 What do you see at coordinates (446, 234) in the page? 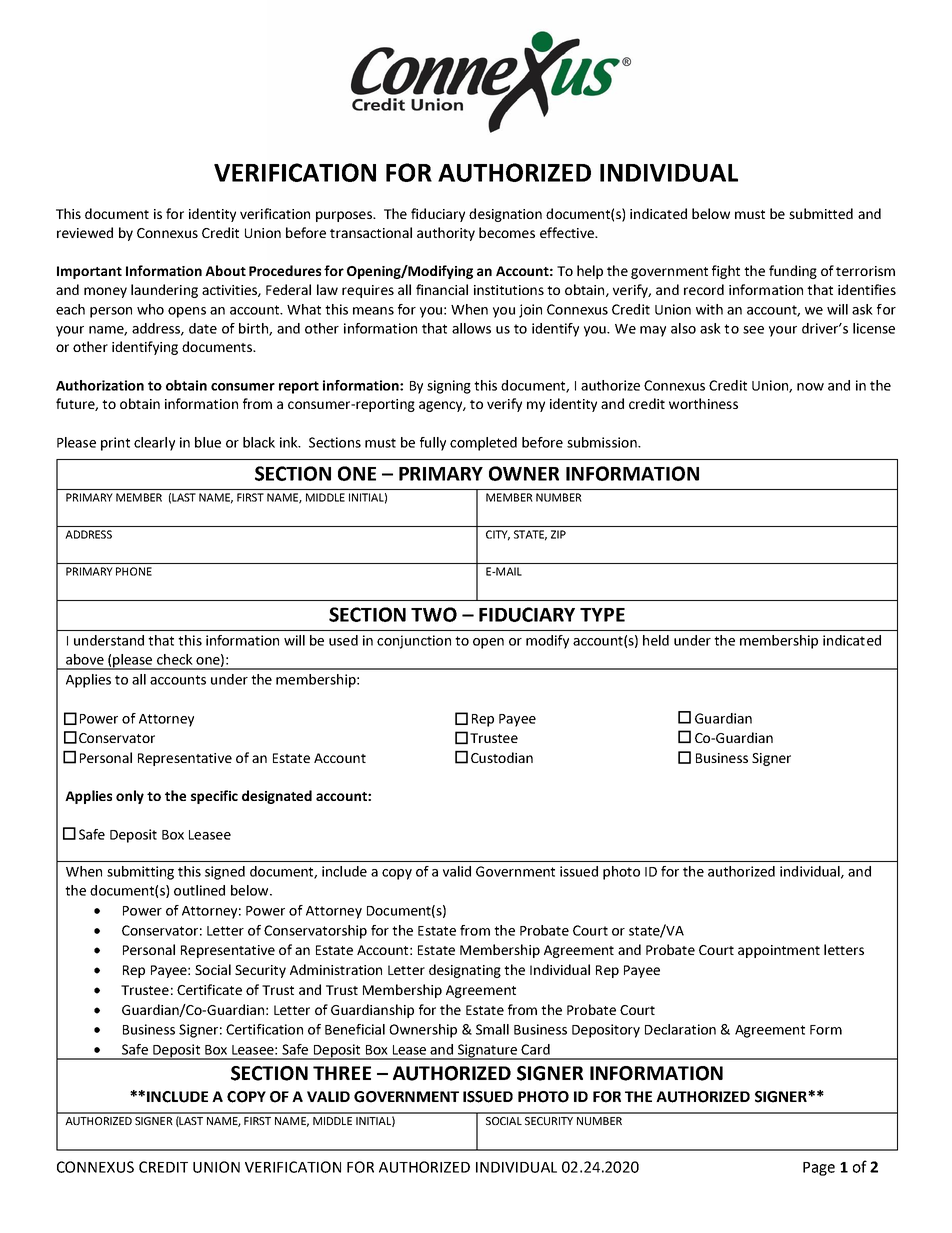
I see `authority` at bounding box center [446, 234].
